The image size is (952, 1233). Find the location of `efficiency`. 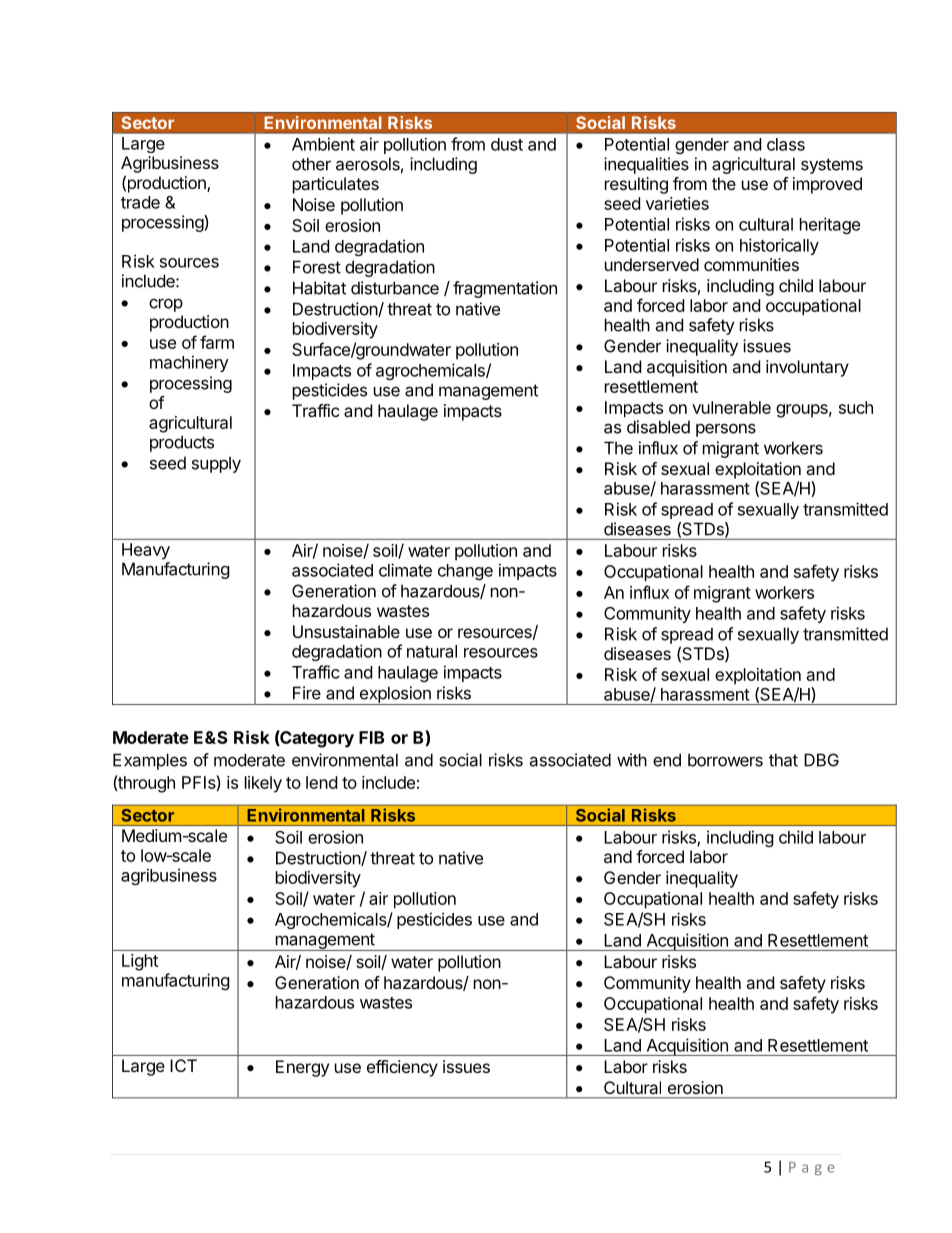

efficiency is located at coordinates (402, 1068).
